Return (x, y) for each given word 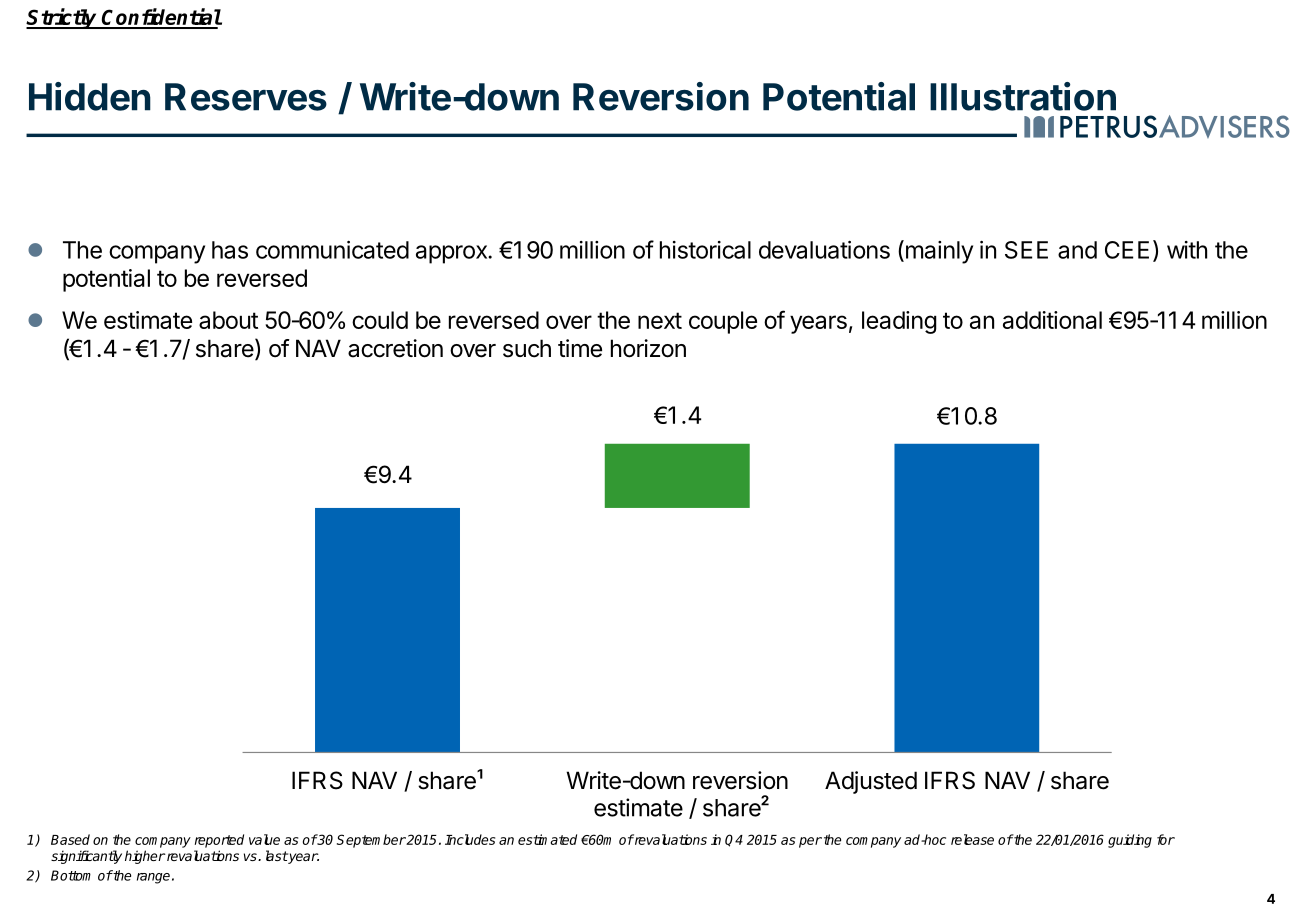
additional (1052, 320)
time (580, 348)
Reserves (246, 97)
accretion (395, 348)
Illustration (1023, 96)
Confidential (161, 18)
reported (219, 841)
